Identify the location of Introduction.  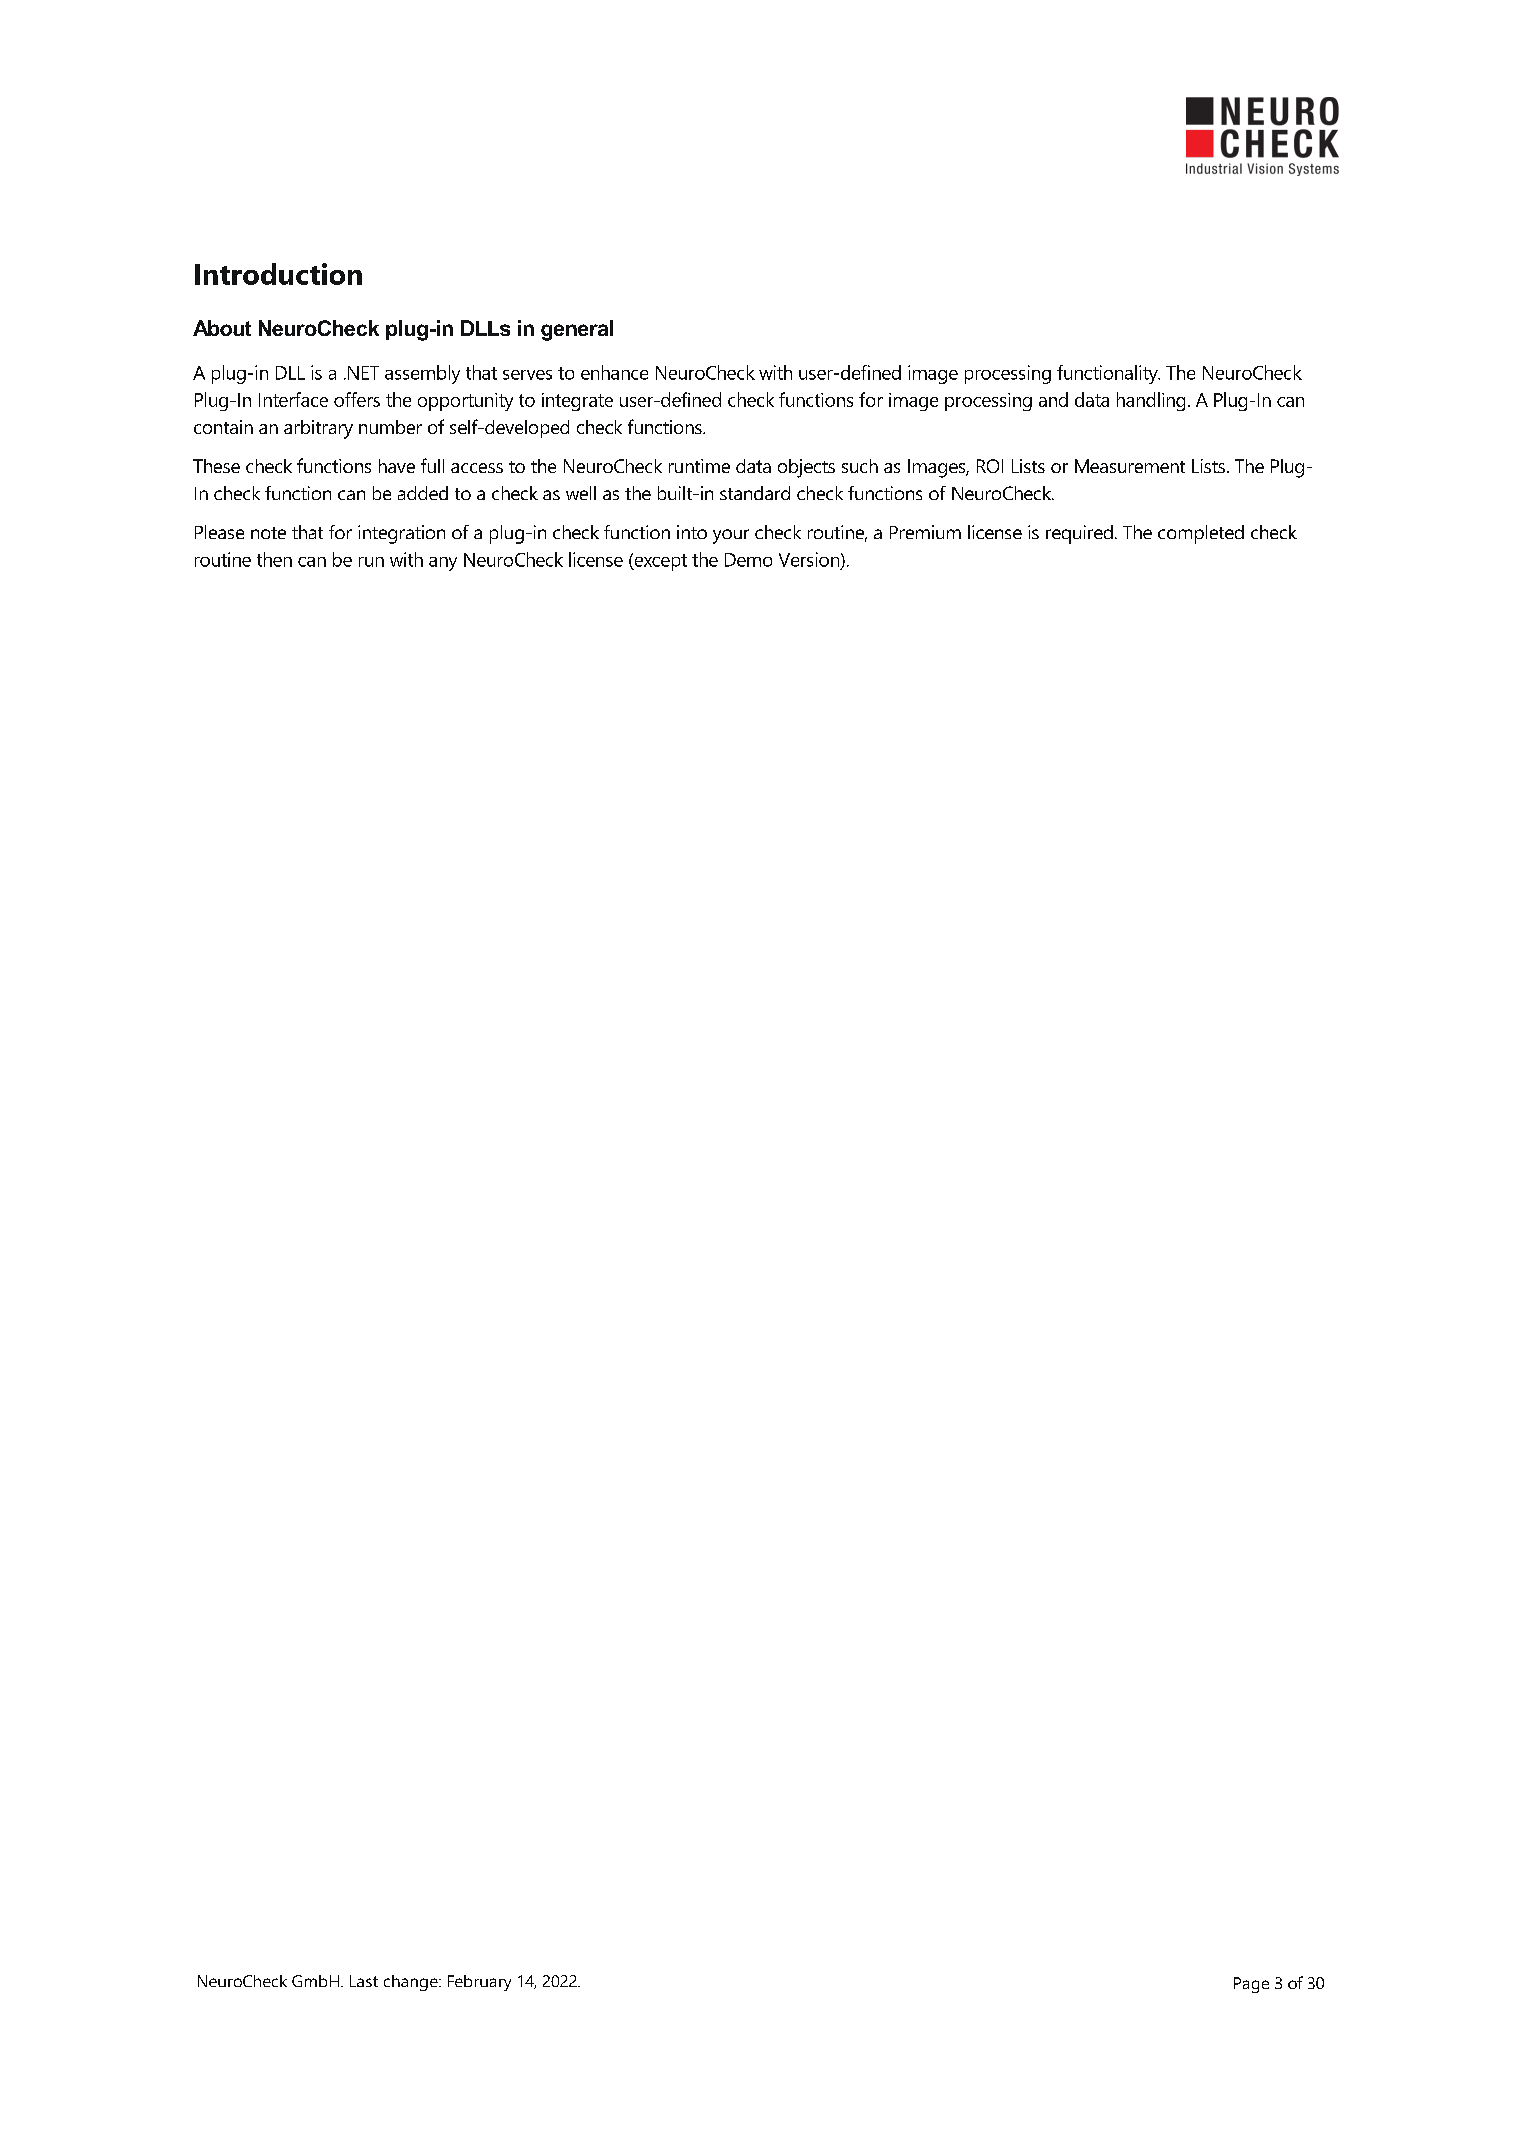
(278, 274).
